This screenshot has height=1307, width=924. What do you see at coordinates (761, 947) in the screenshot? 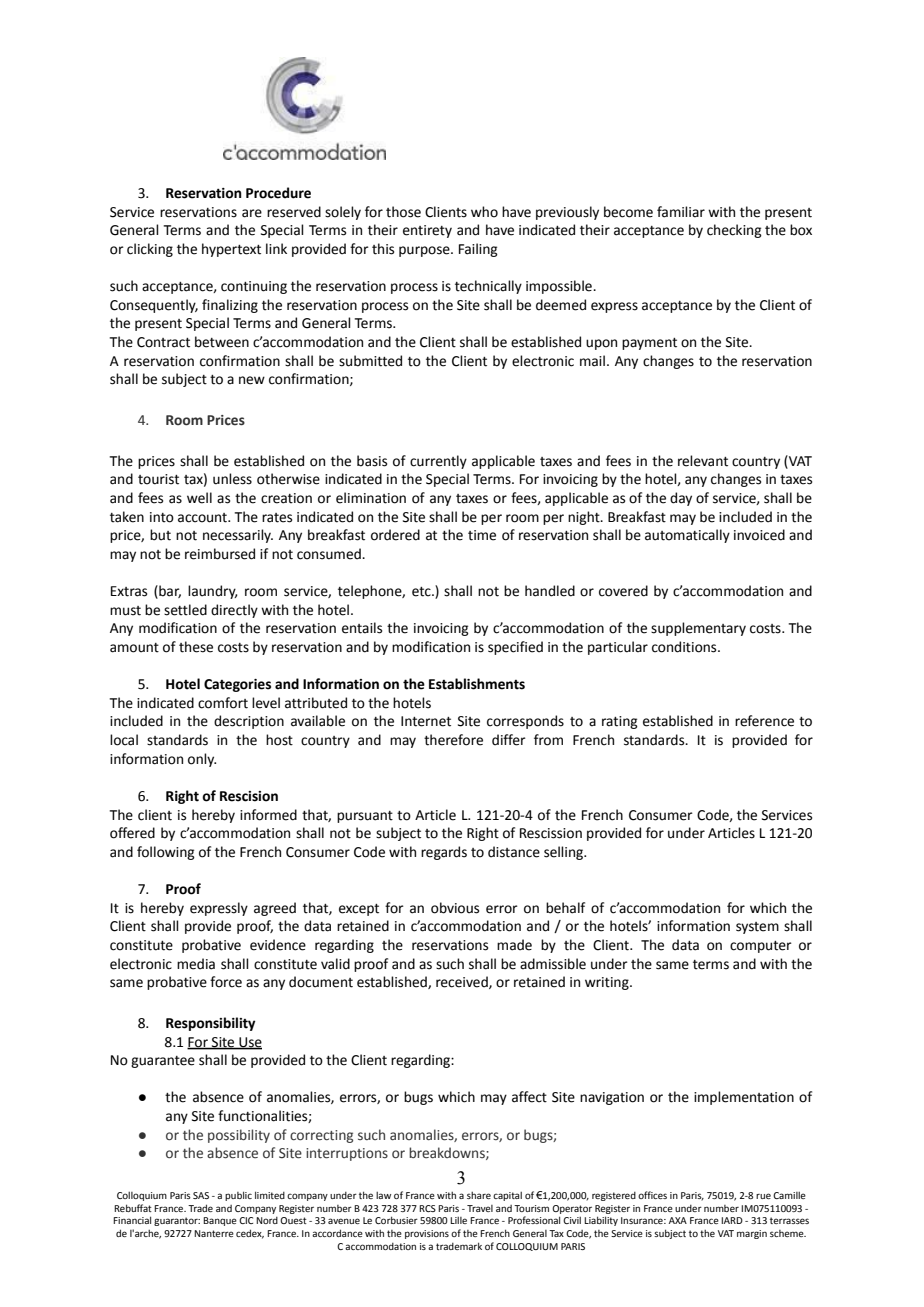
I see `computer` at bounding box center [761, 947].
